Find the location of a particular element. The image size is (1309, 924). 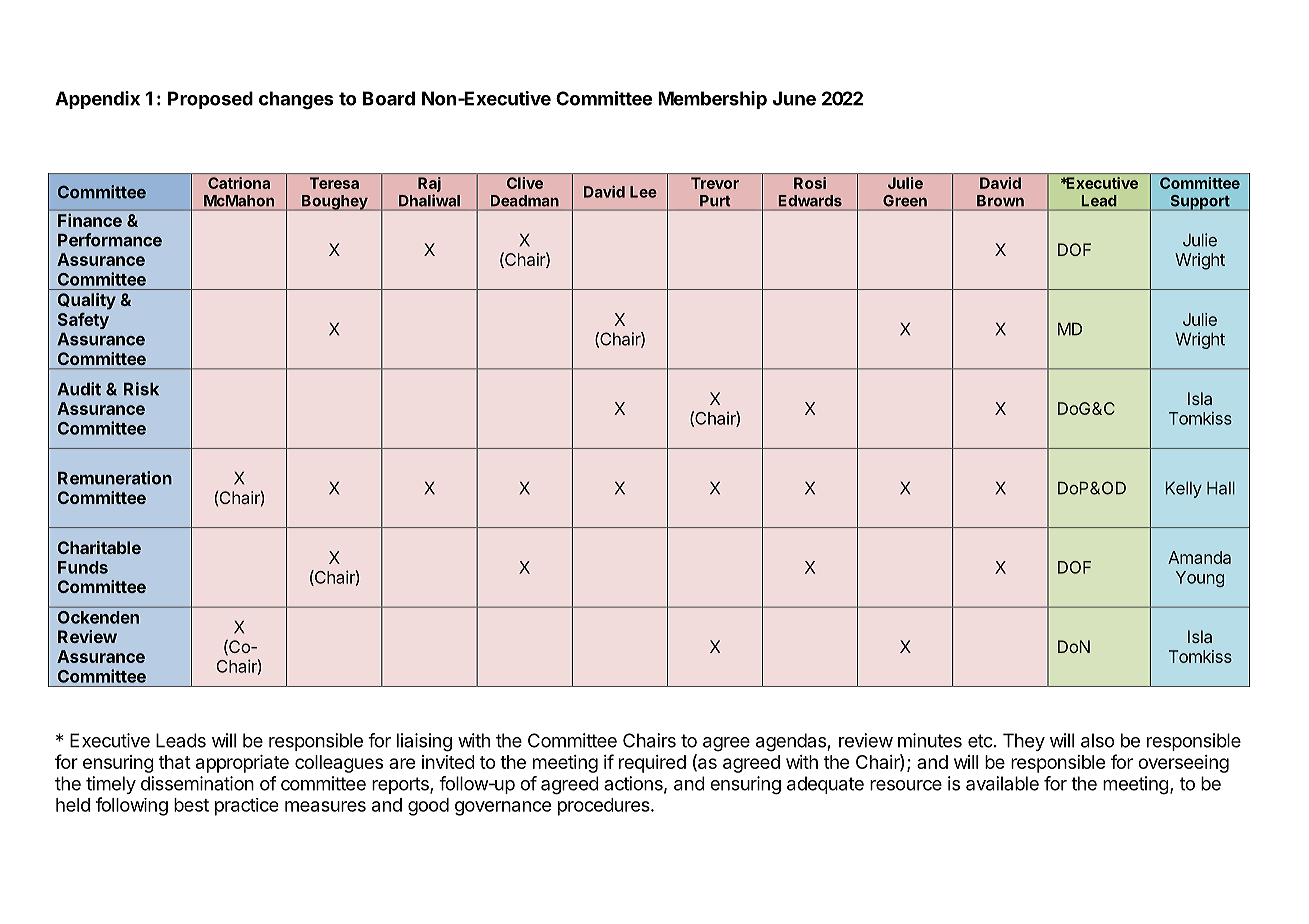

Membership is located at coordinates (712, 100).
